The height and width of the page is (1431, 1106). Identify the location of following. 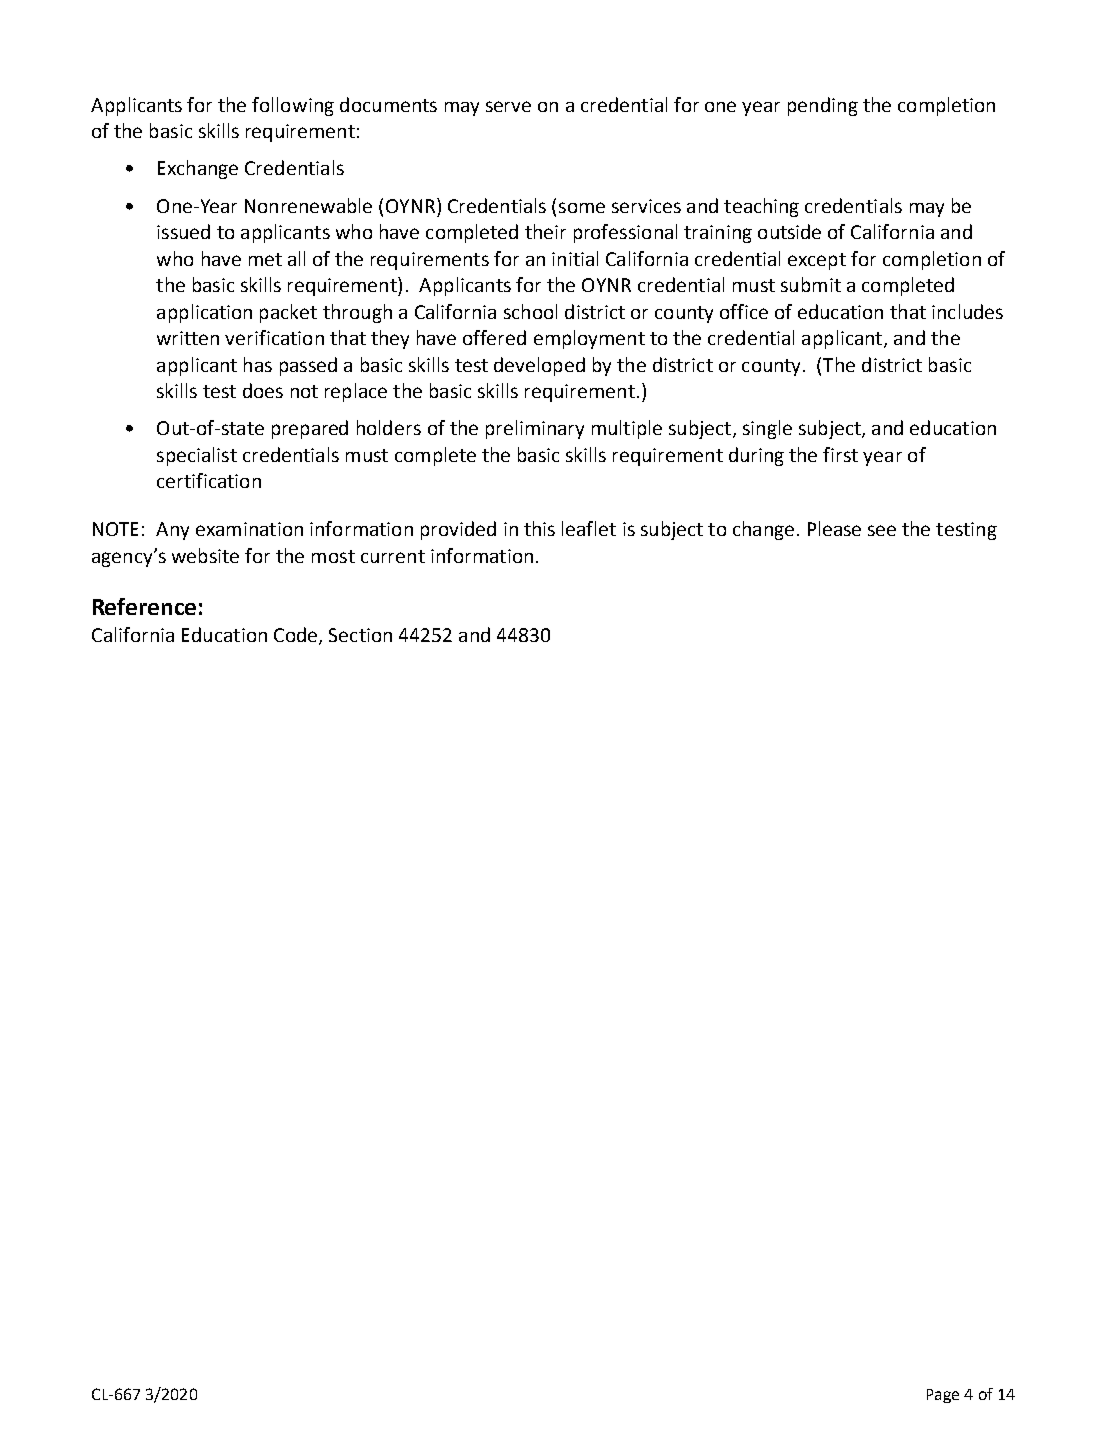
(293, 106).
